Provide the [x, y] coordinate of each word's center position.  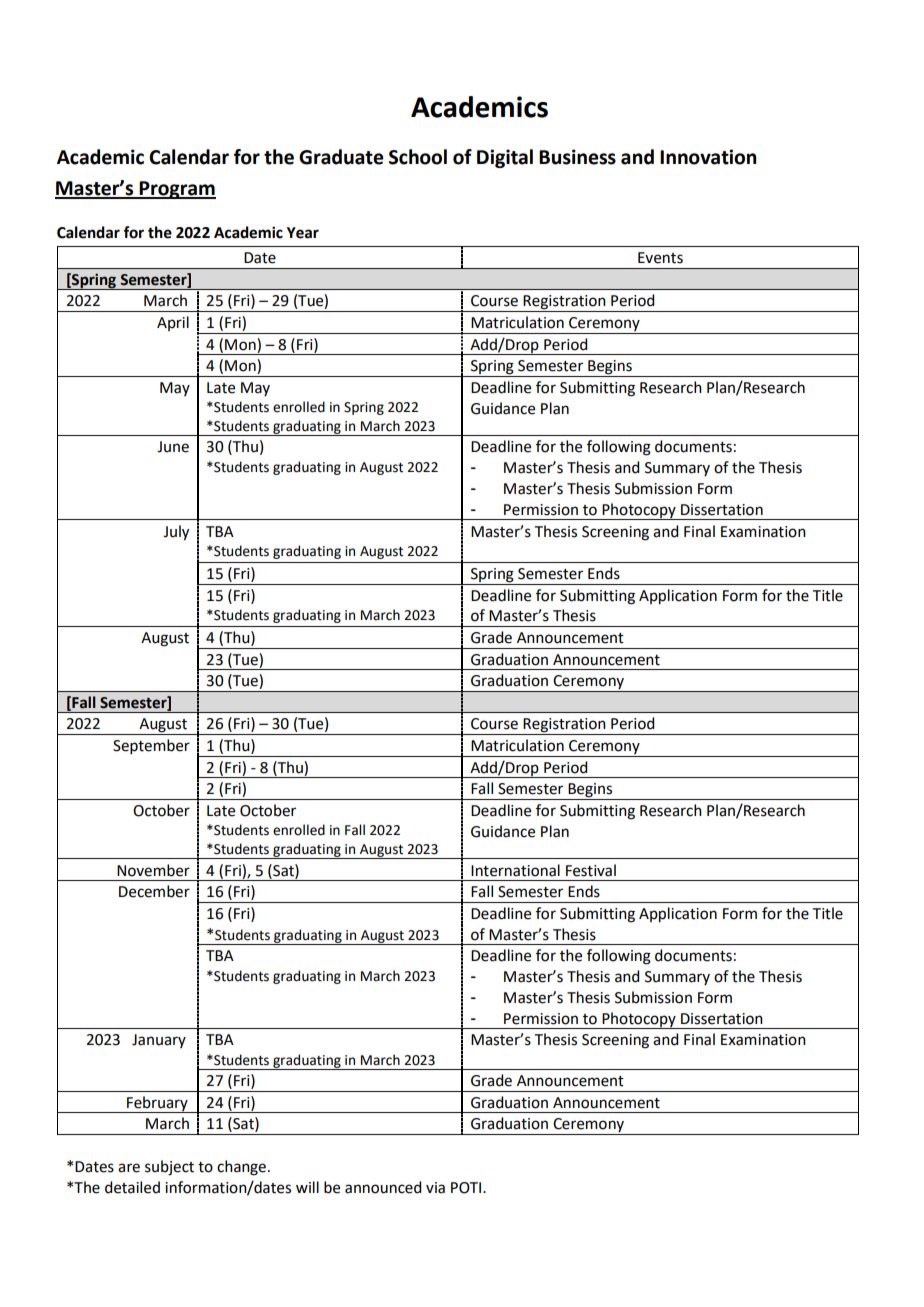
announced [383, 1187]
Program [177, 190]
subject [169, 1168]
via [435, 1188]
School [418, 157]
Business [577, 157]
